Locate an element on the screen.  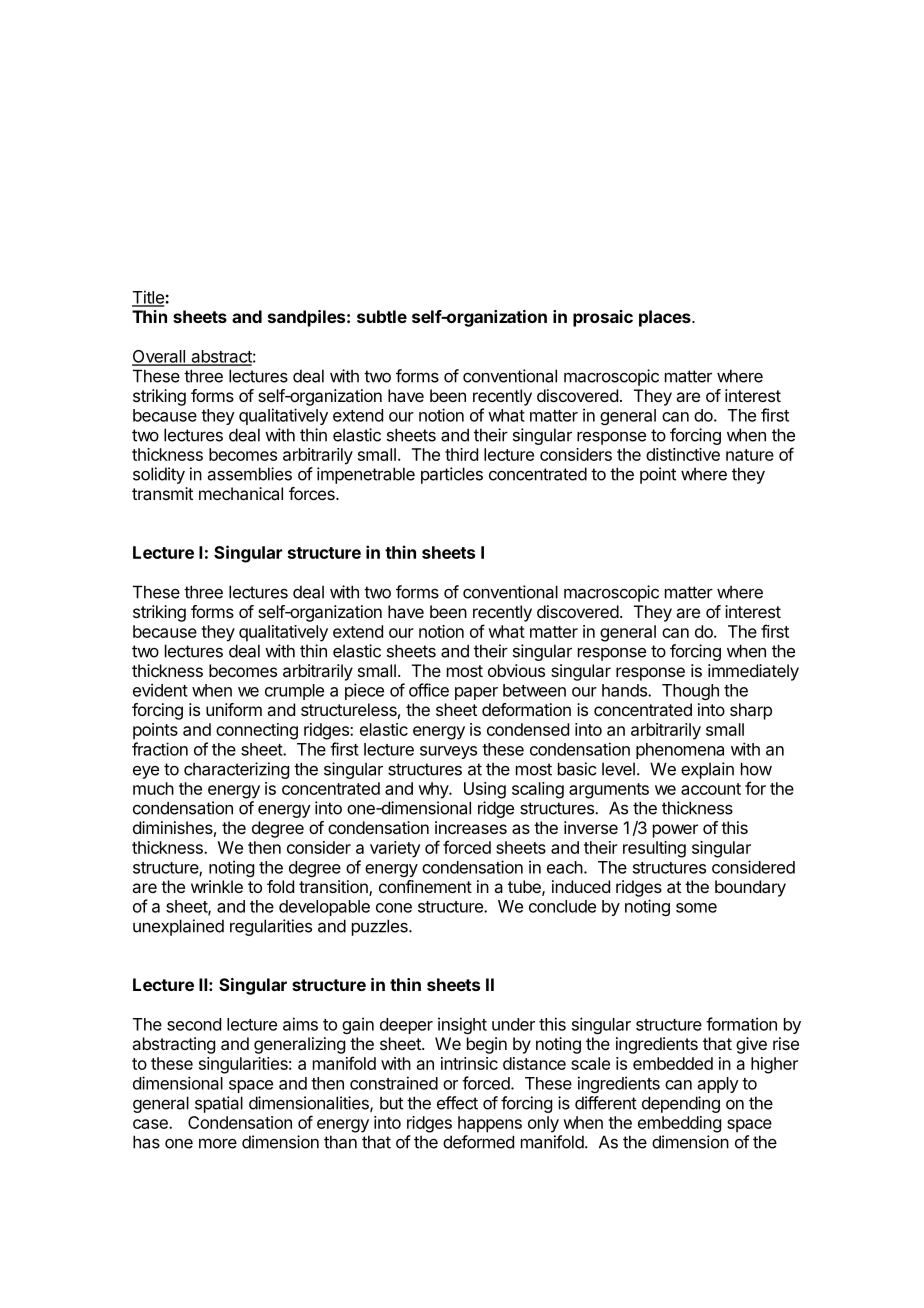
Overall is located at coordinates (159, 357).
